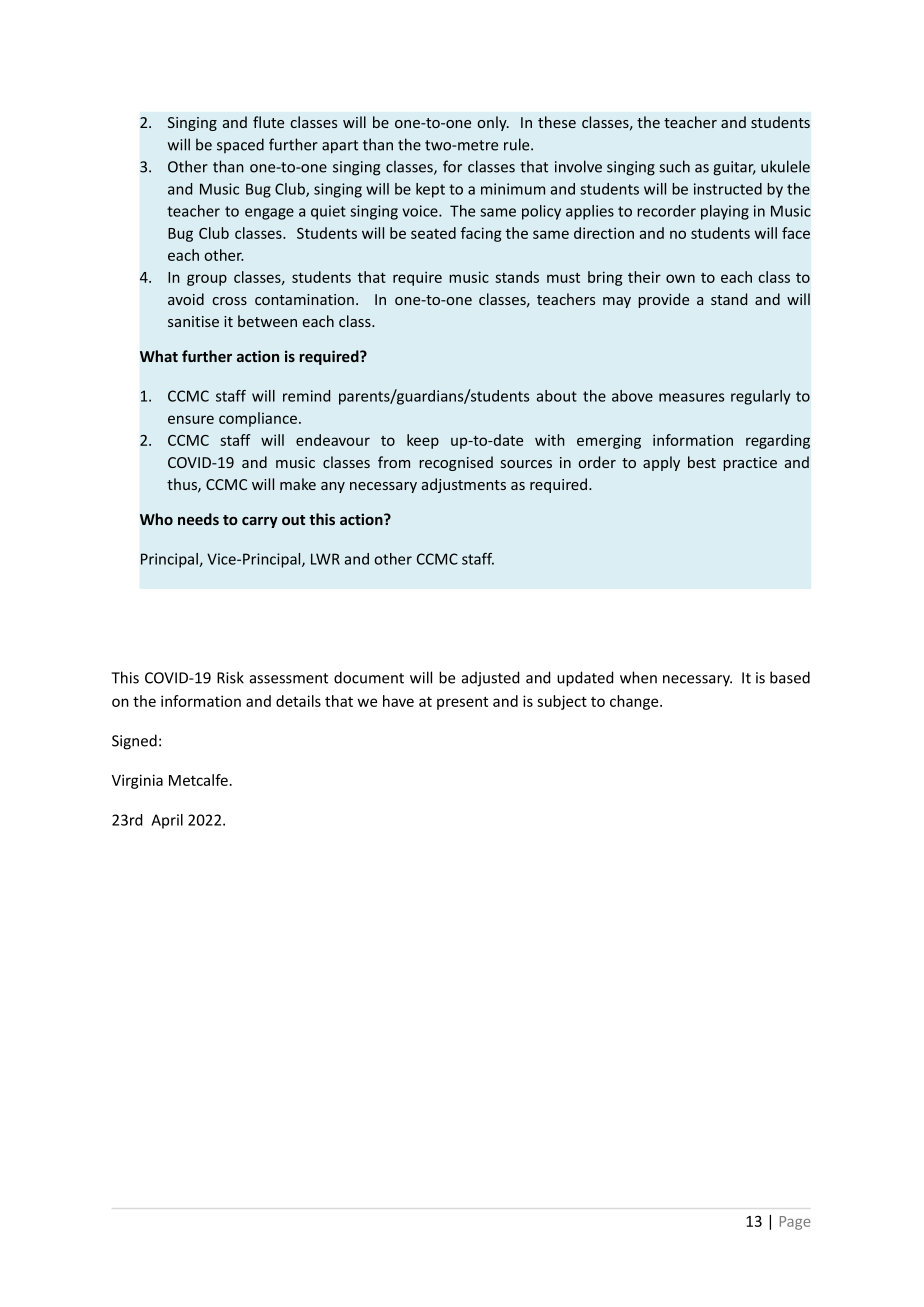  I want to click on only, so click(493, 123).
